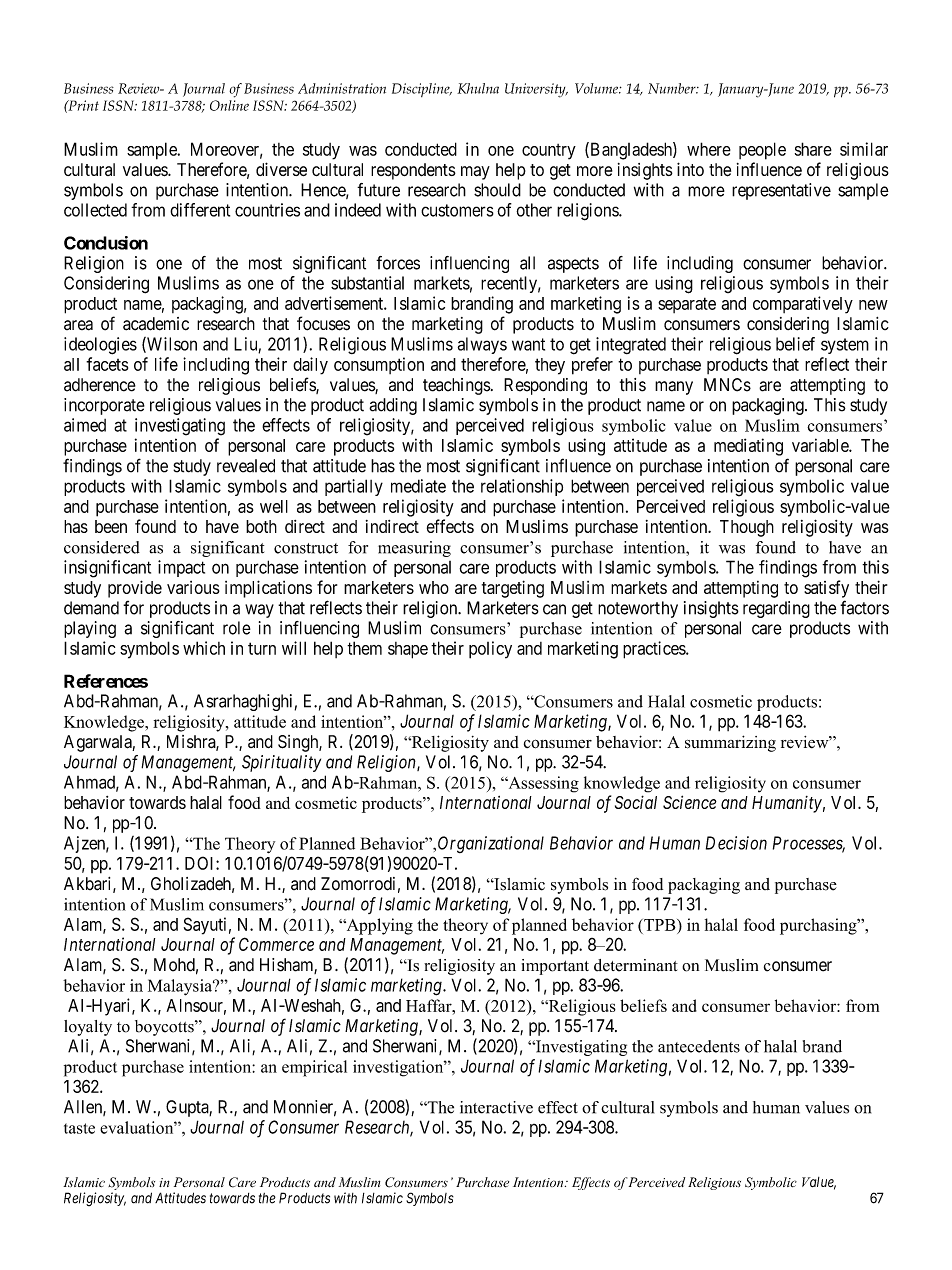 This screenshot has height=1270, width=952. Describe the element at coordinates (193, 587) in the screenshot. I see `various` at that location.
